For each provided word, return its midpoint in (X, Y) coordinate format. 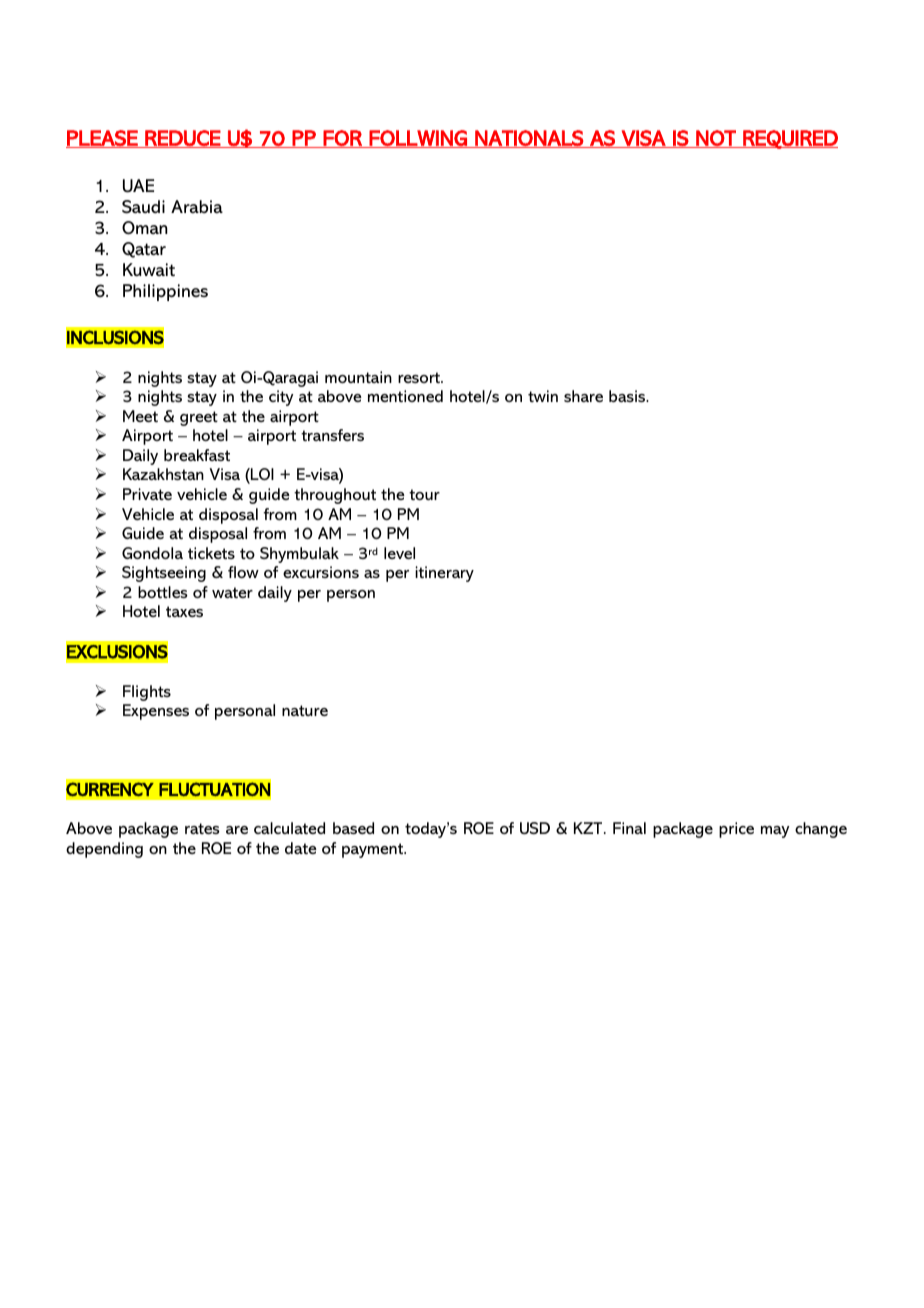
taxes (184, 611)
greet (199, 418)
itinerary (444, 574)
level (399, 553)
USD (535, 828)
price (736, 830)
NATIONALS (529, 139)
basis (628, 396)
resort (420, 377)
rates (202, 828)
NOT (716, 139)
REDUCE (183, 139)
